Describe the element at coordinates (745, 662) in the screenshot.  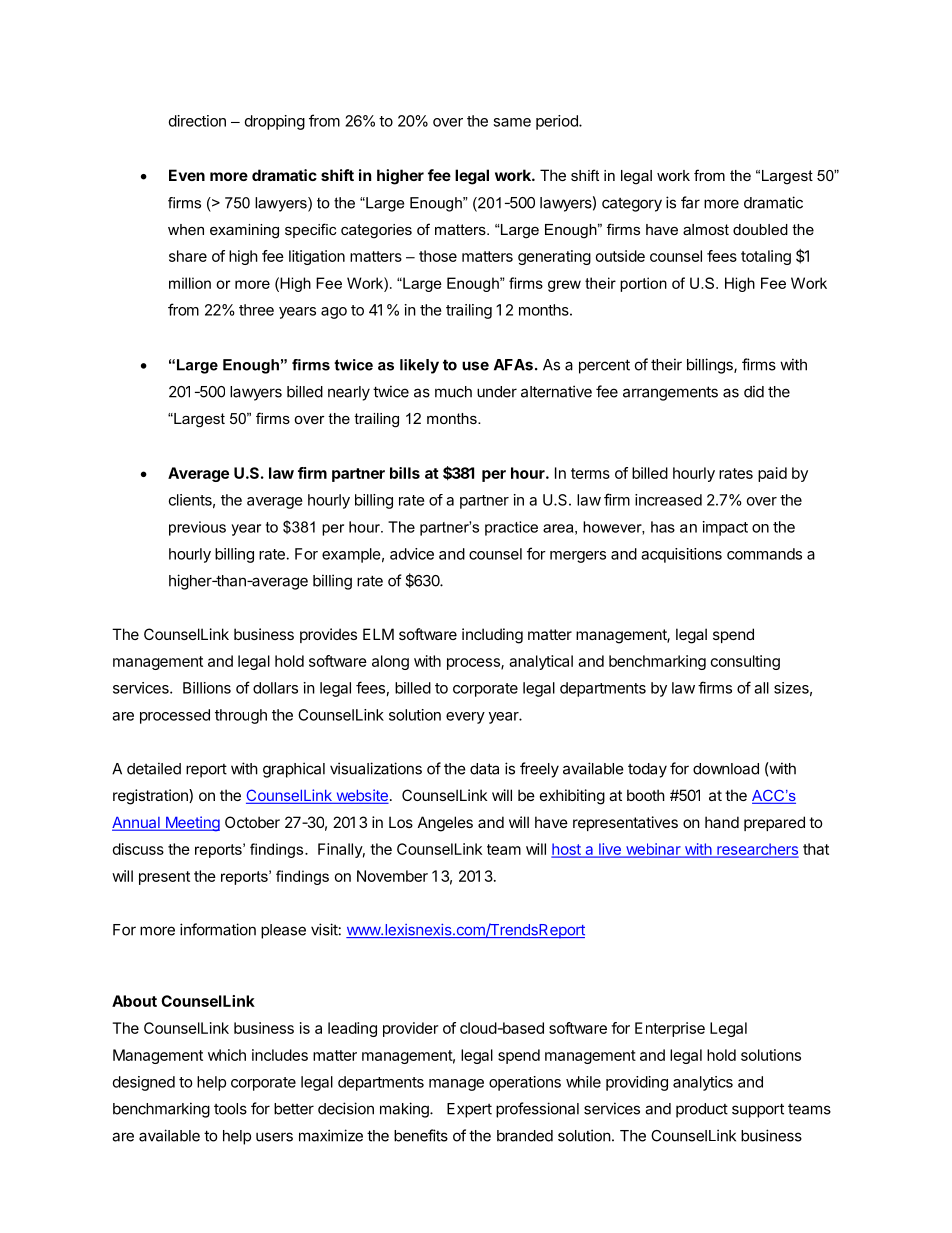
I see `consulting` at that location.
